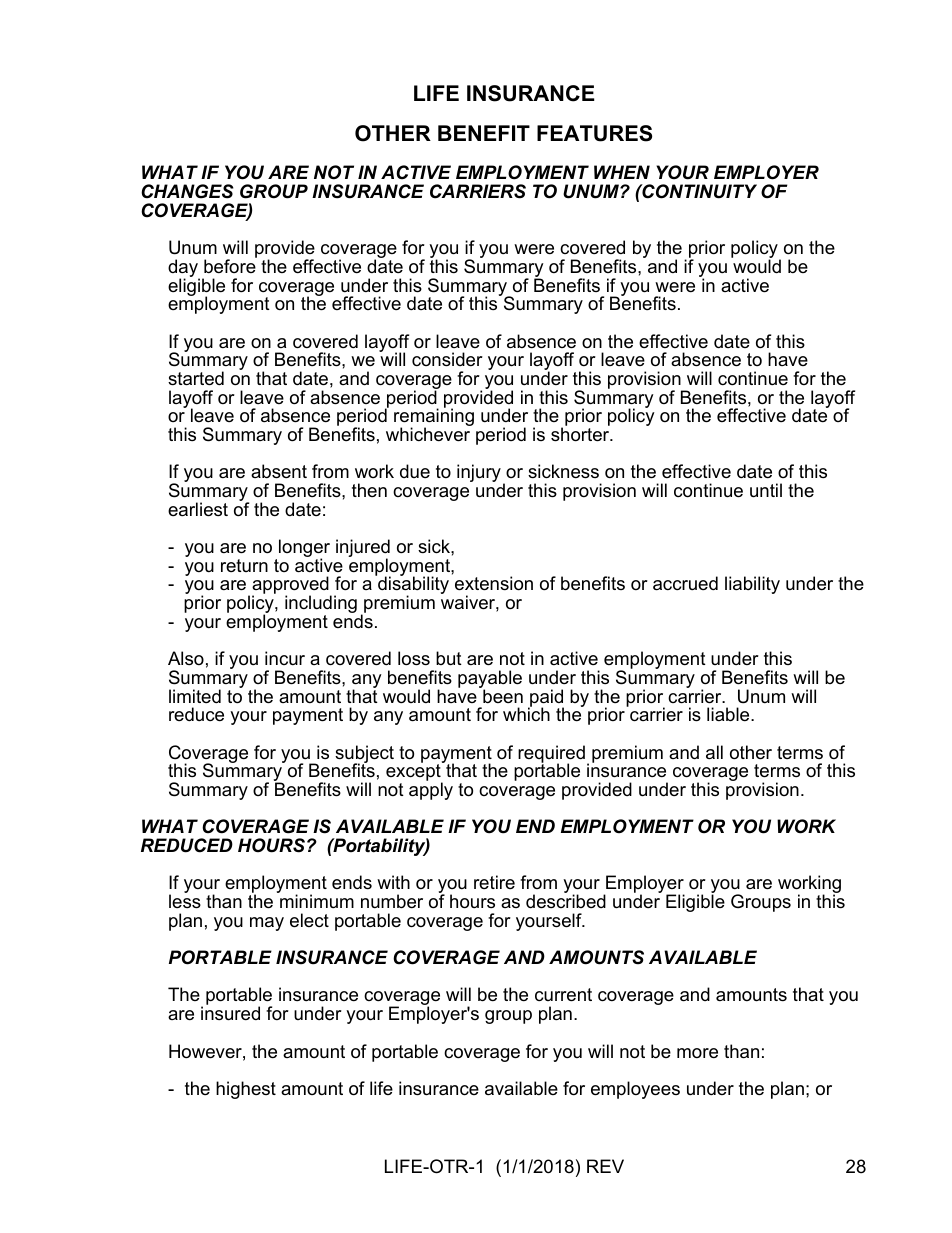 The width and height of the image is (952, 1233). I want to click on FEATURES, so click(594, 133).
